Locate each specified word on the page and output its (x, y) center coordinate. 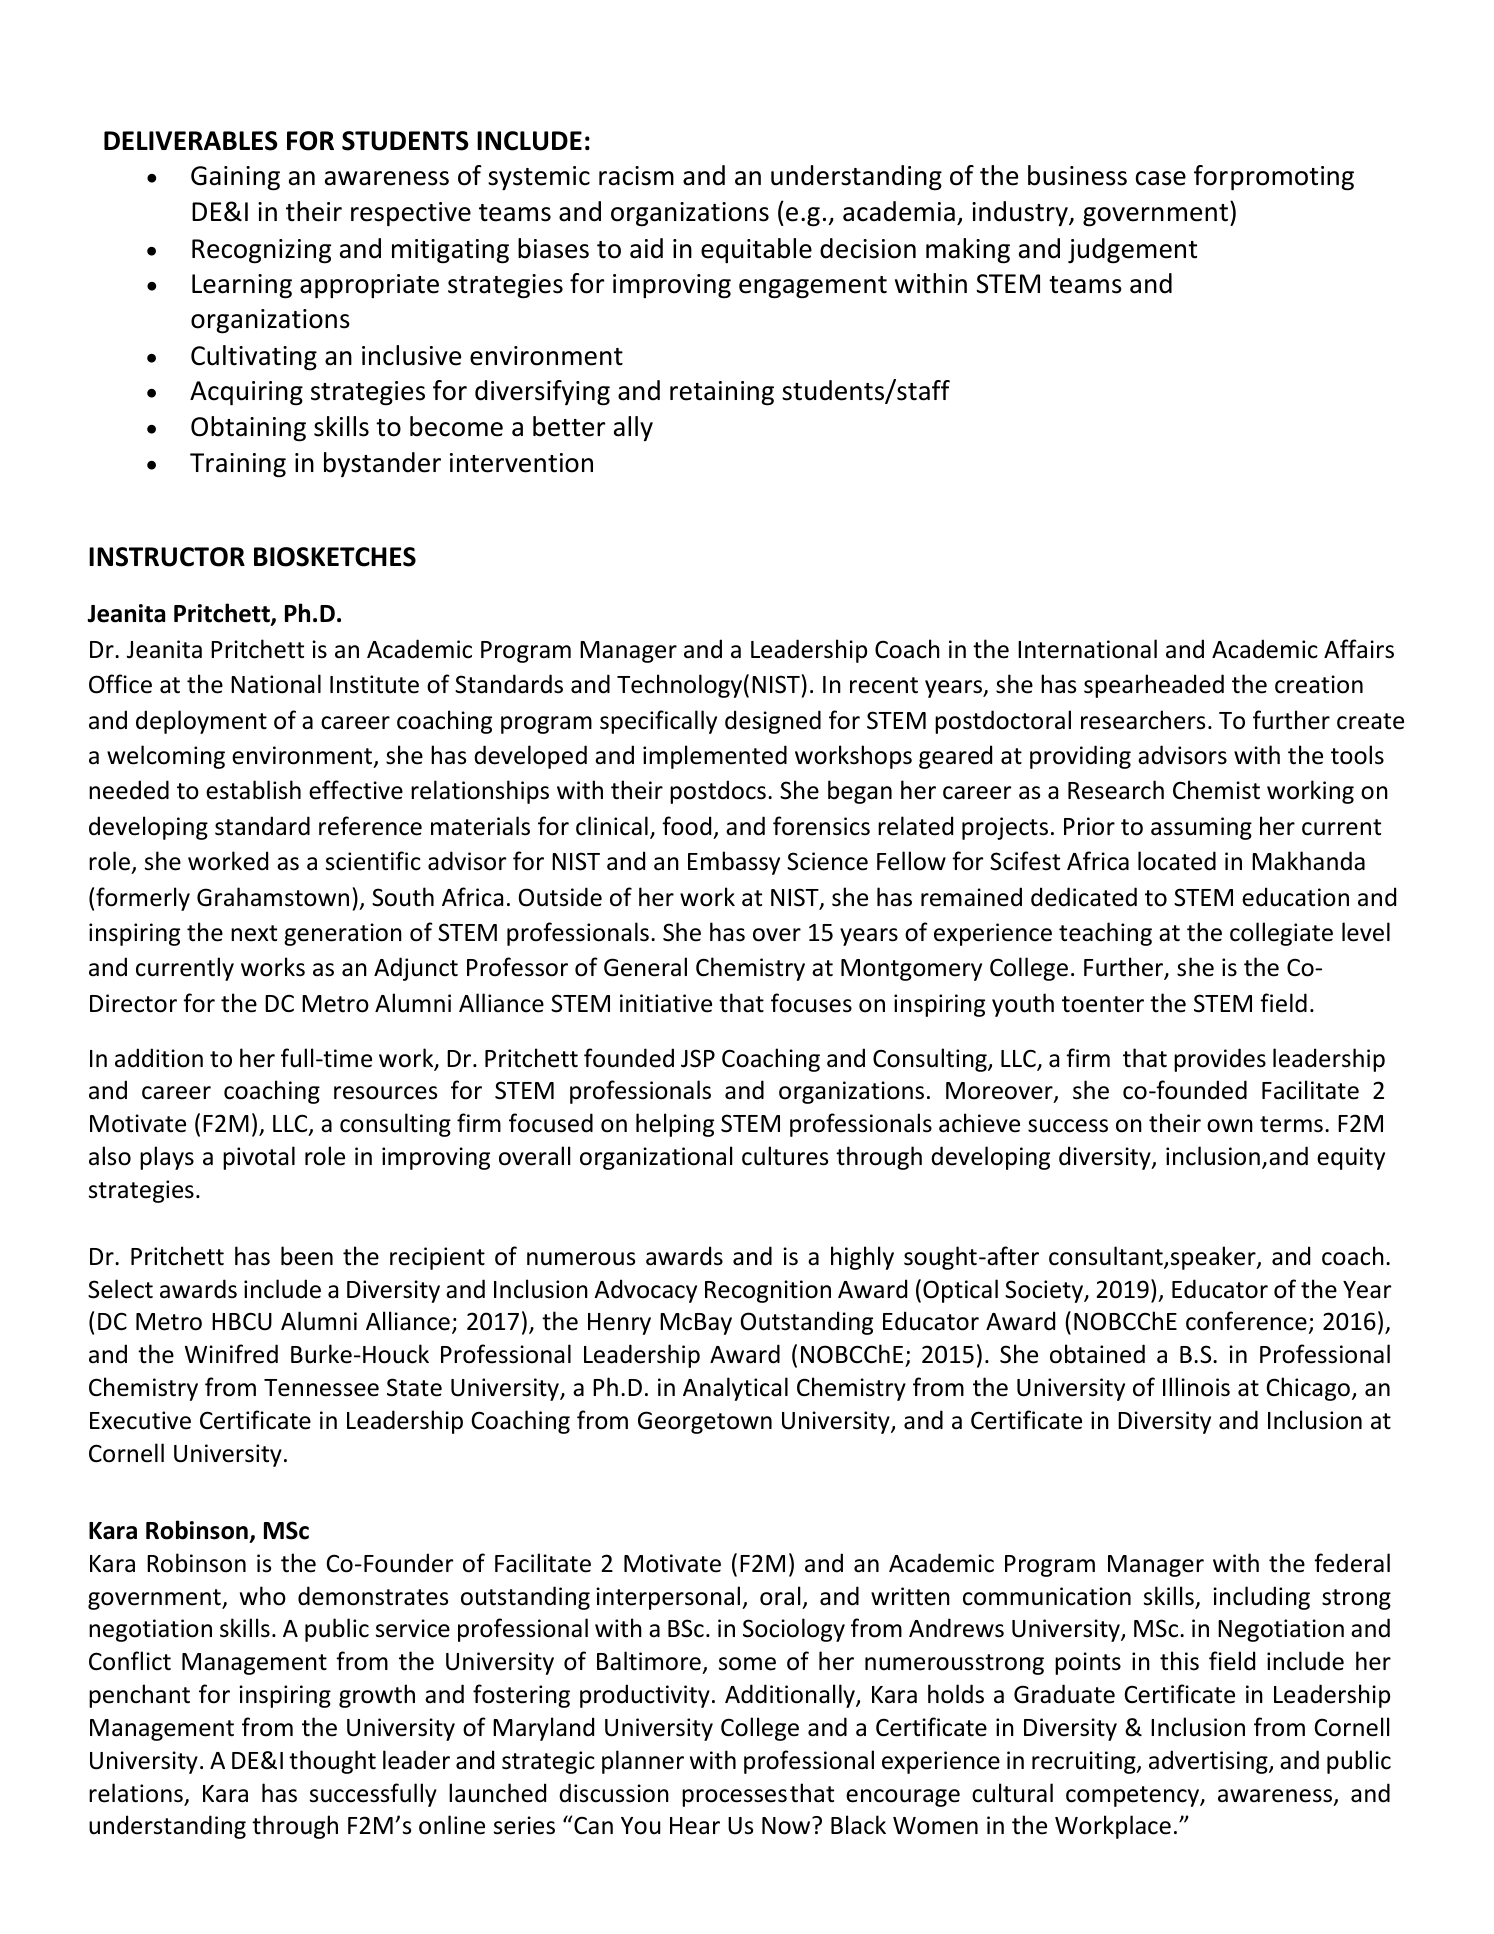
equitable (756, 250)
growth (377, 1696)
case (1161, 178)
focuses (811, 1003)
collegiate (1281, 934)
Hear (695, 1826)
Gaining (235, 178)
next (254, 933)
